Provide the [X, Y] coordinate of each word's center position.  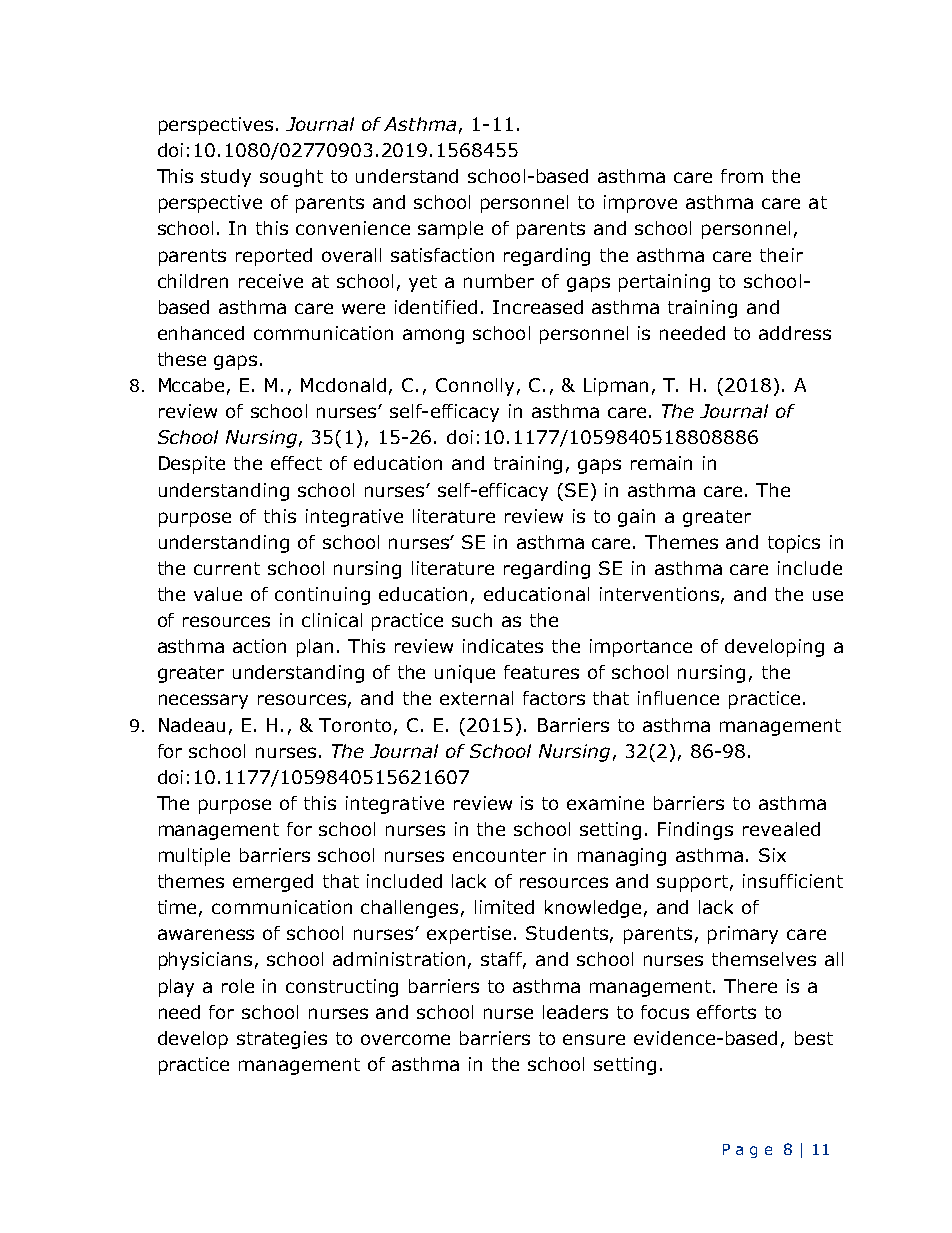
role [238, 986]
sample [450, 230]
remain [661, 463]
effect [296, 463]
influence [678, 698]
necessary [203, 701]
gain [636, 518]
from [742, 176]
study [226, 178]
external [476, 698]
